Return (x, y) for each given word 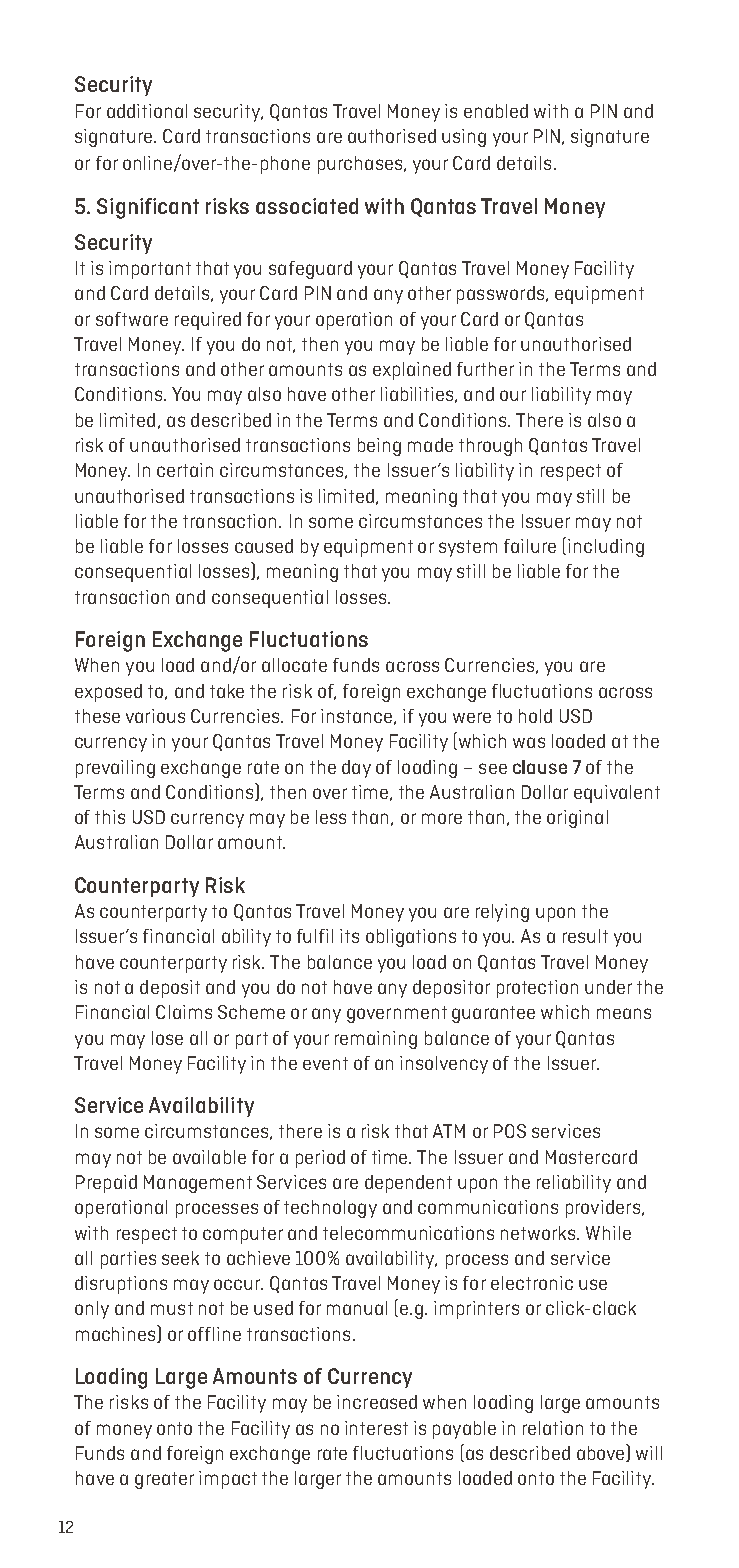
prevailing (115, 769)
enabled (496, 111)
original (577, 819)
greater (164, 1480)
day (356, 769)
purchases (361, 165)
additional (147, 111)
